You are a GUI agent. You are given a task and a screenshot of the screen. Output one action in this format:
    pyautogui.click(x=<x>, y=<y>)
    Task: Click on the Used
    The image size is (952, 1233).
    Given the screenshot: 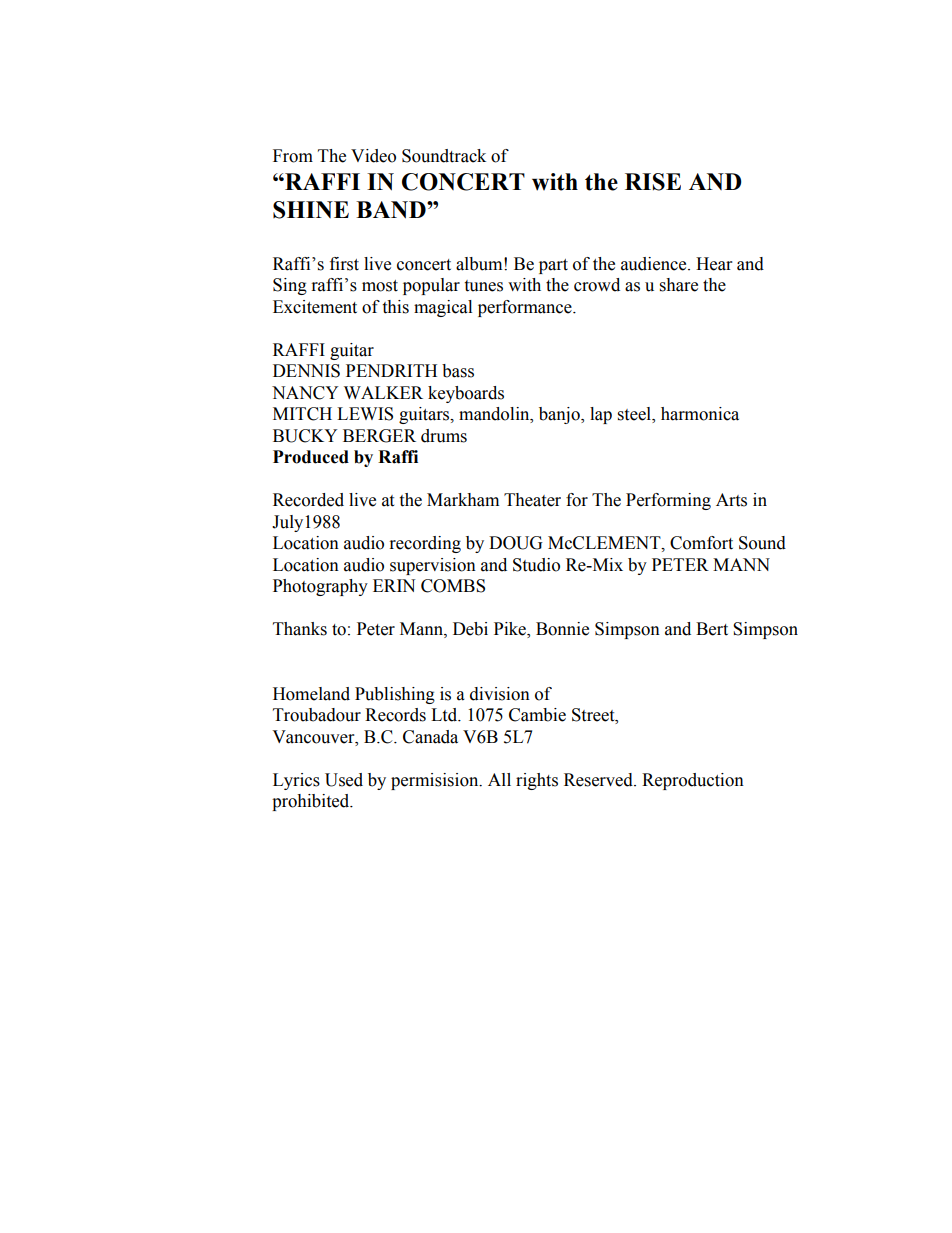 What is the action you would take?
    pyautogui.click(x=344, y=780)
